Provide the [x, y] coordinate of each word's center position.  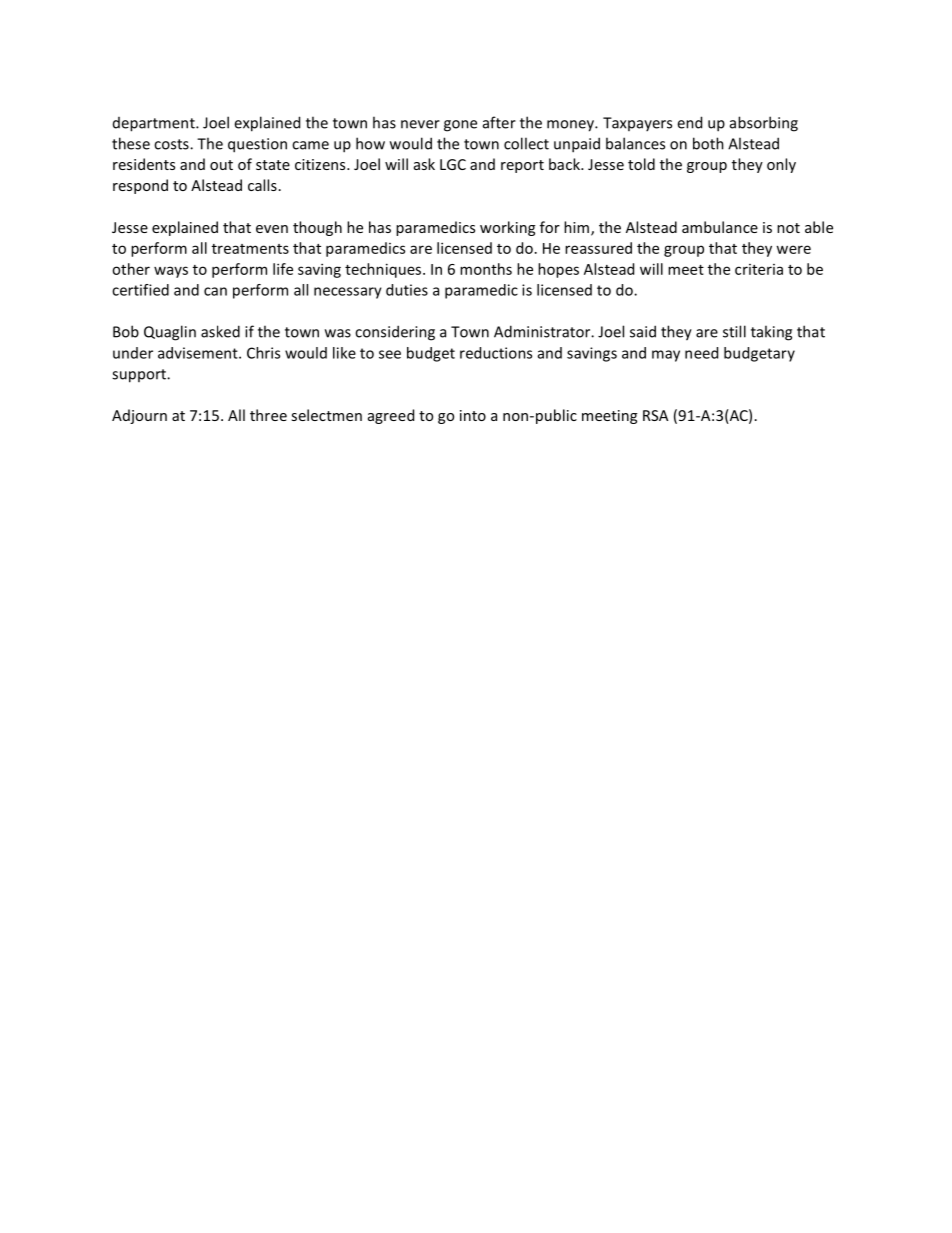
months [486, 269]
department [155, 124]
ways [171, 272]
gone [460, 126]
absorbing [764, 124]
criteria [759, 269]
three [268, 415]
